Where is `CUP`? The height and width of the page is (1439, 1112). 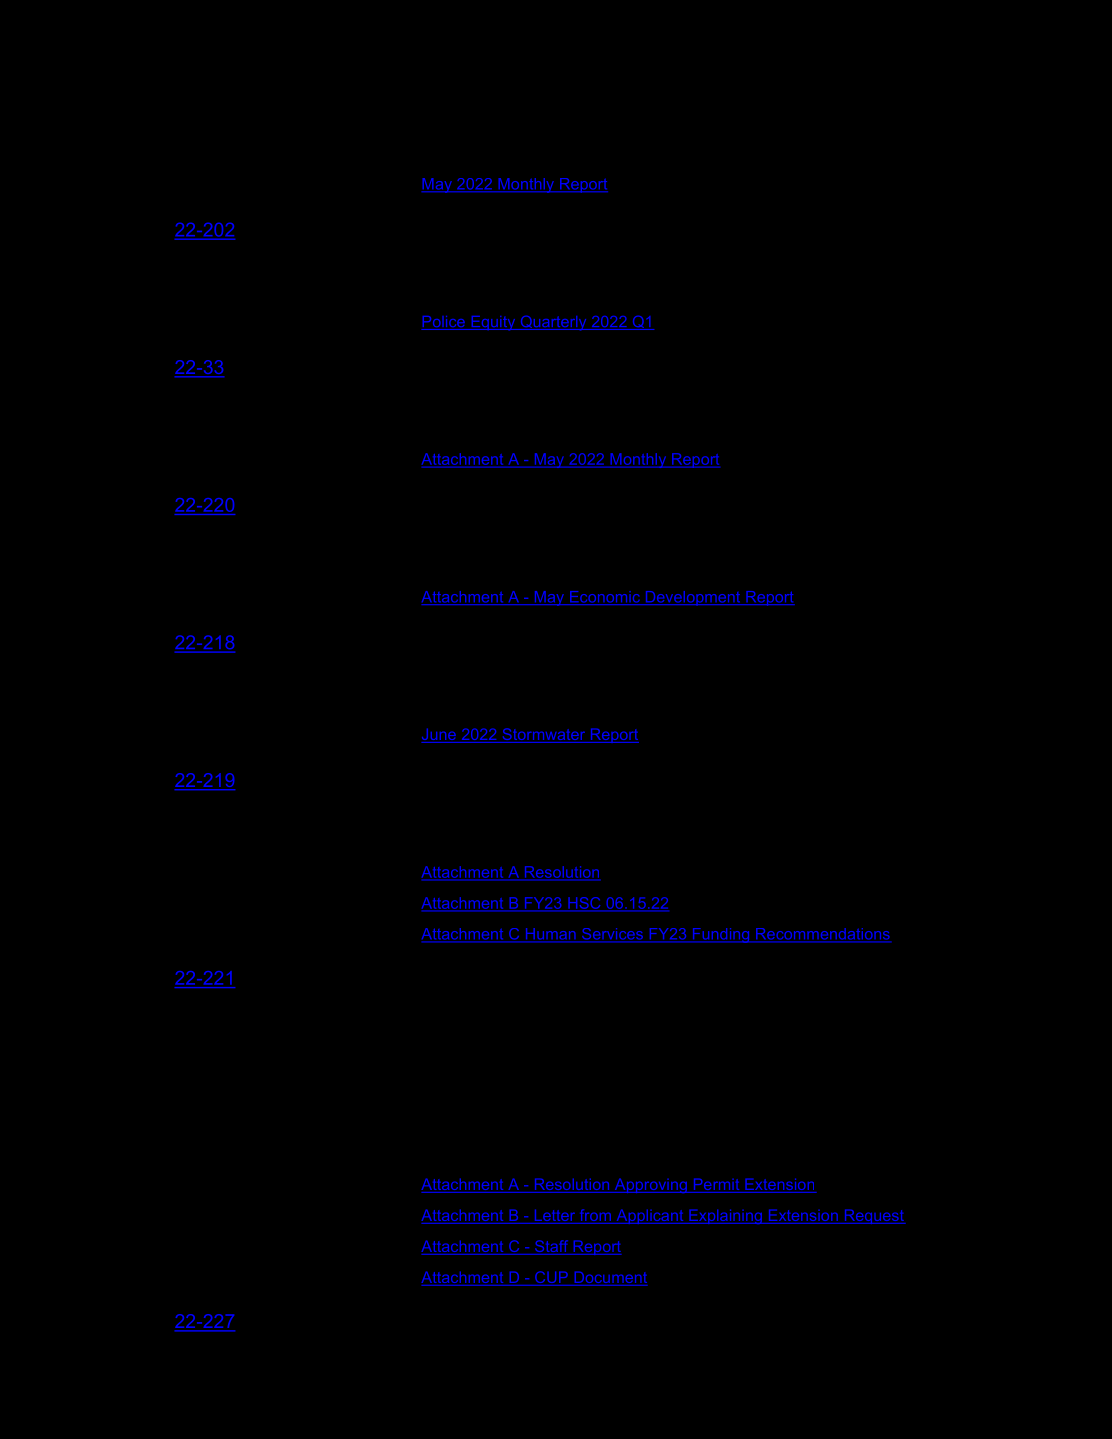
CUP is located at coordinates (551, 1278).
